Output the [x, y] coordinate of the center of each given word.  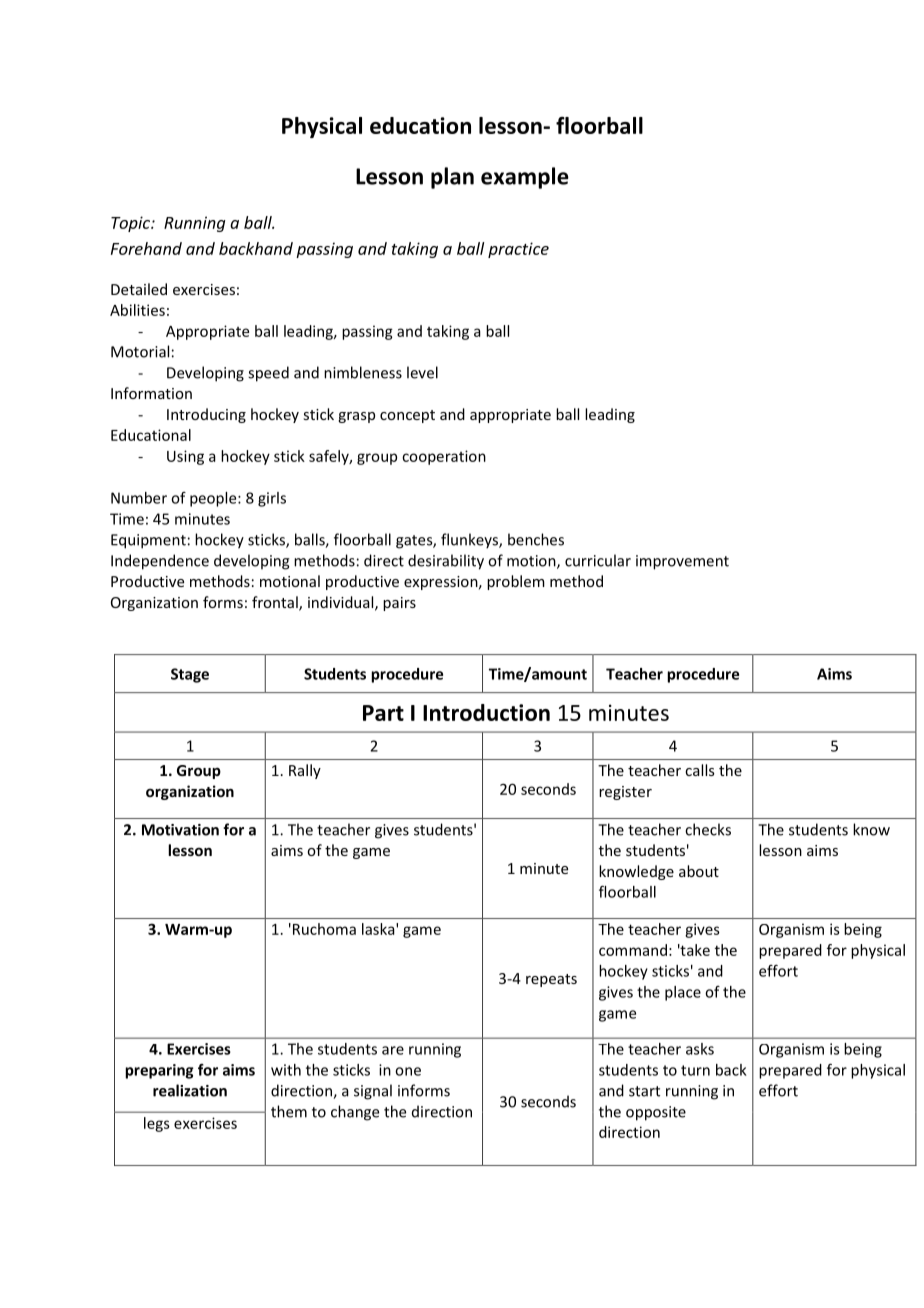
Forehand [146, 248]
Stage [190, 675]
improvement [682, 562]
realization [190, 1090]
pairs [399, 604]
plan [452, 178]
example [525, 178]
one [408, 1071]
